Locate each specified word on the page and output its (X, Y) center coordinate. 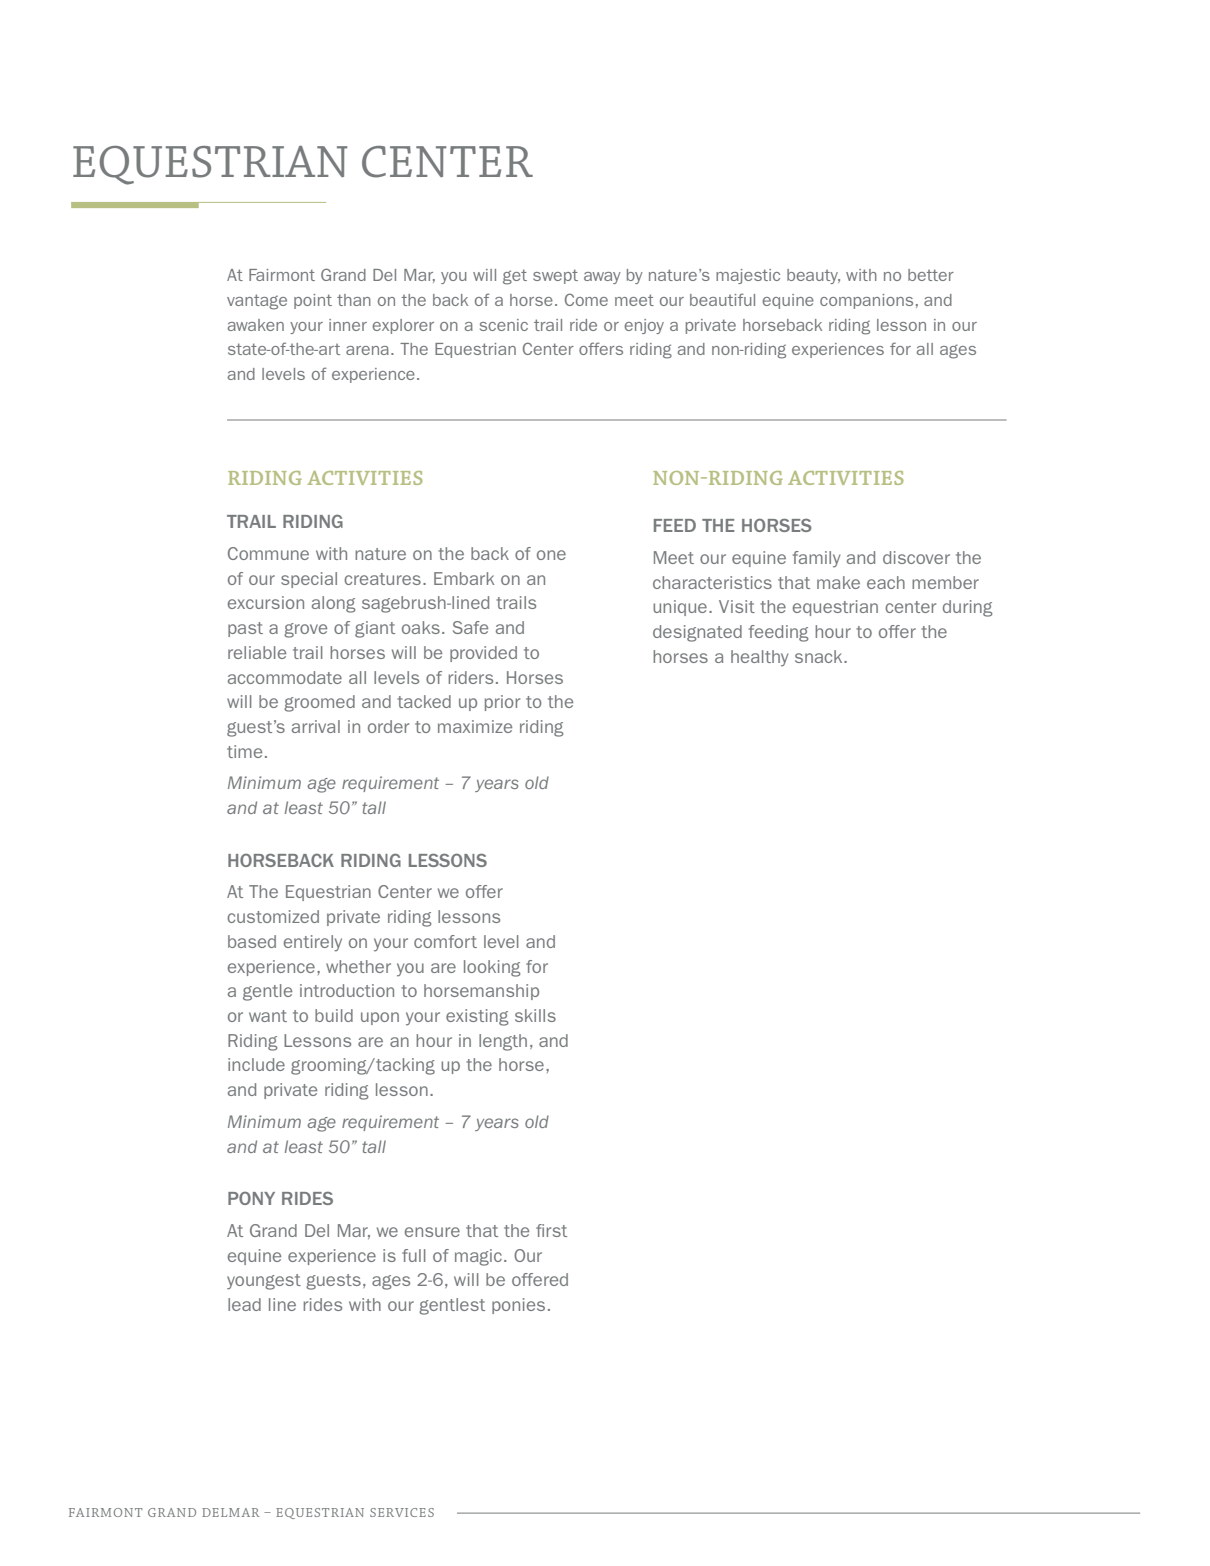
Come (586, 299)
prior (502, 703)
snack (820, 656)
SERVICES (402, 1512)
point (313, 301)
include (256, 1064)
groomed (319, 703)
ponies (518, 1306)
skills (535, 1015)
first (551, 1230)
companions (866, 301)
